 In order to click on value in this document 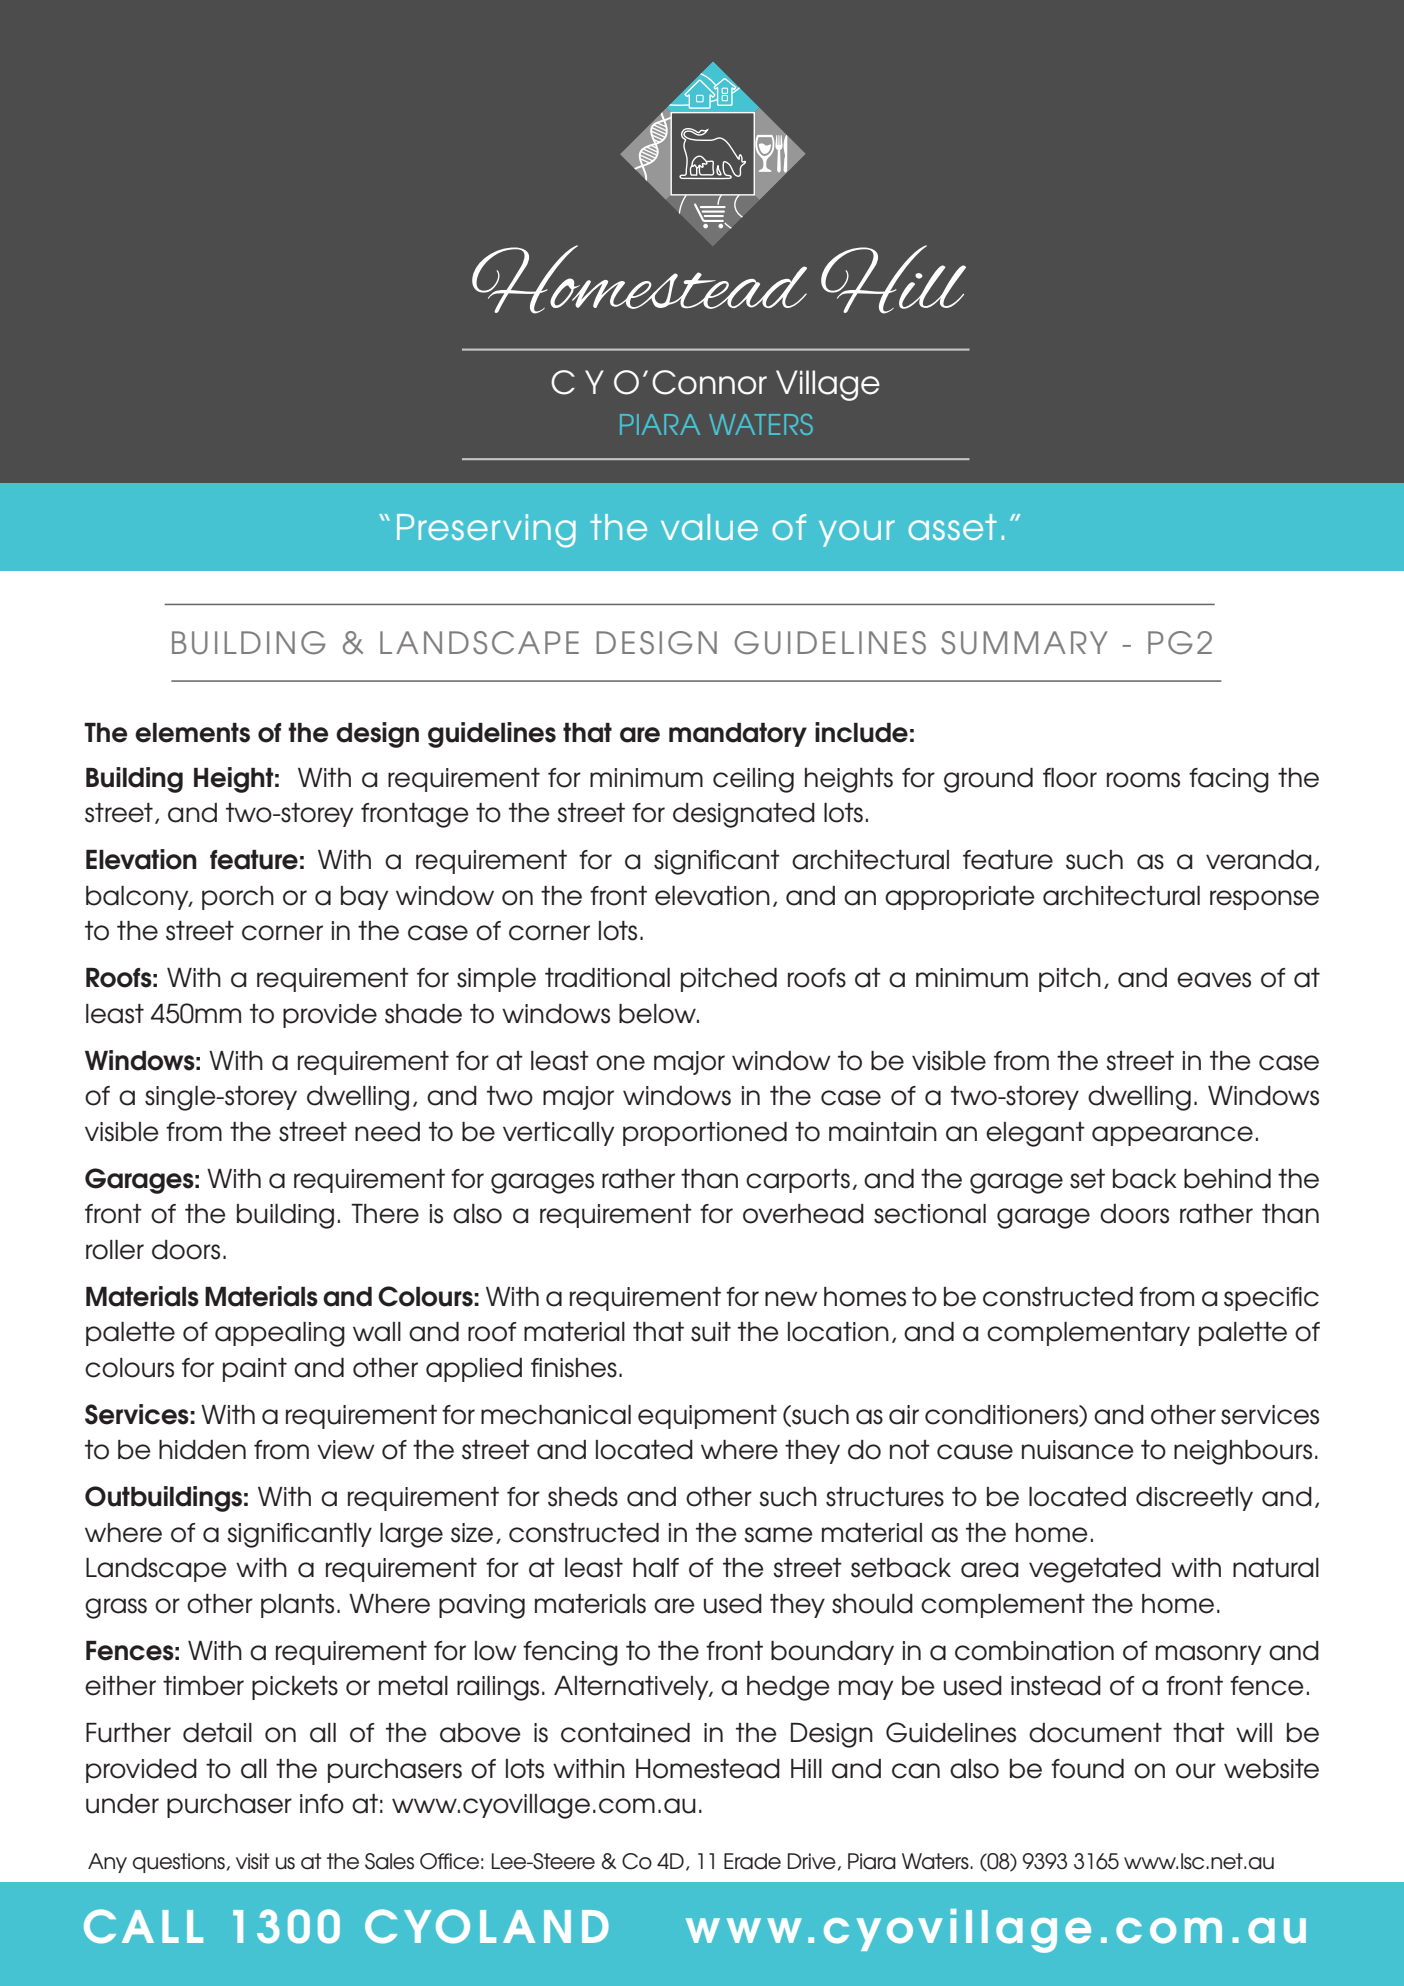, I will do `click(709, 527)`.
